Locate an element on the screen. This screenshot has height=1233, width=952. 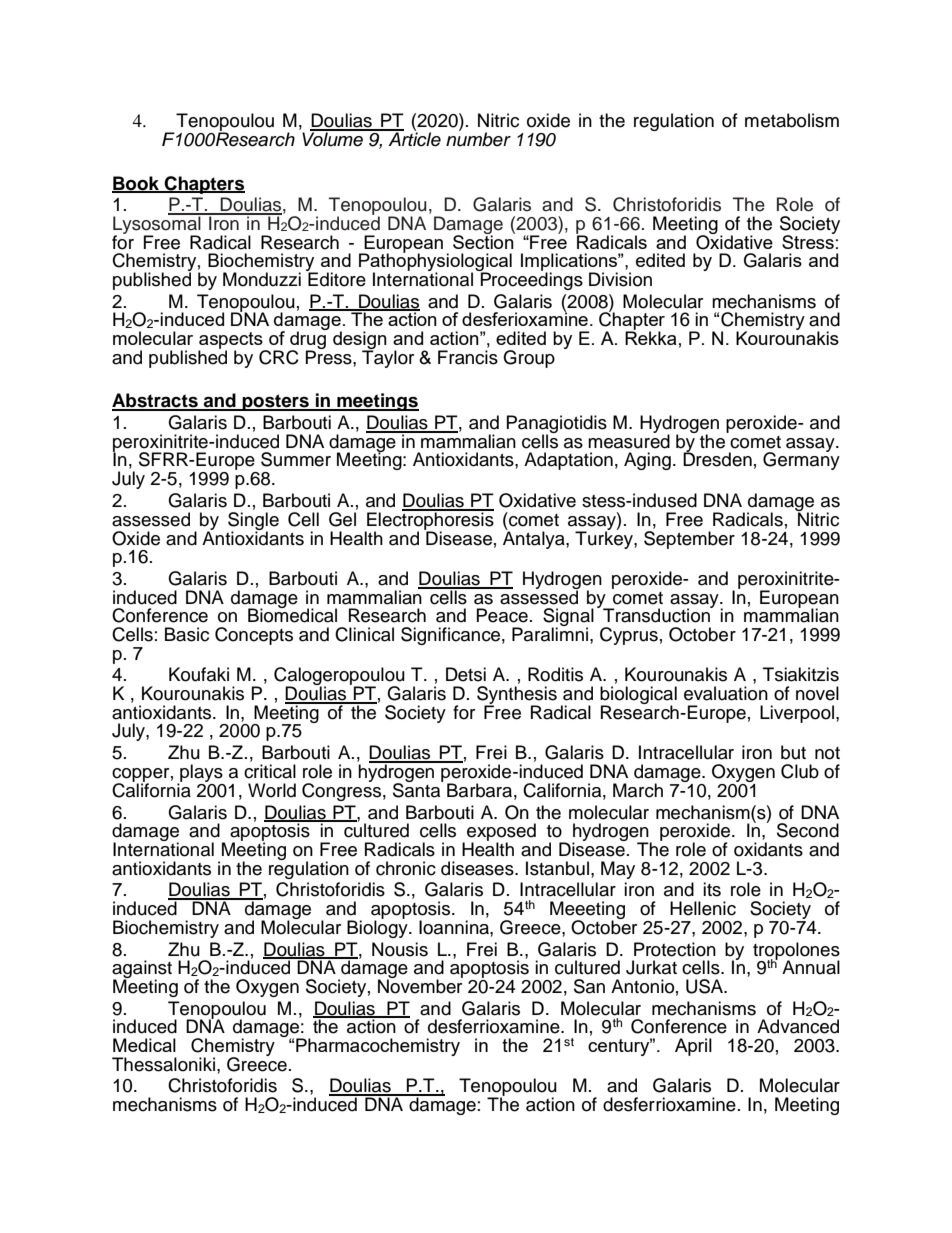
Concepts is located at coordinates (254, 636).
